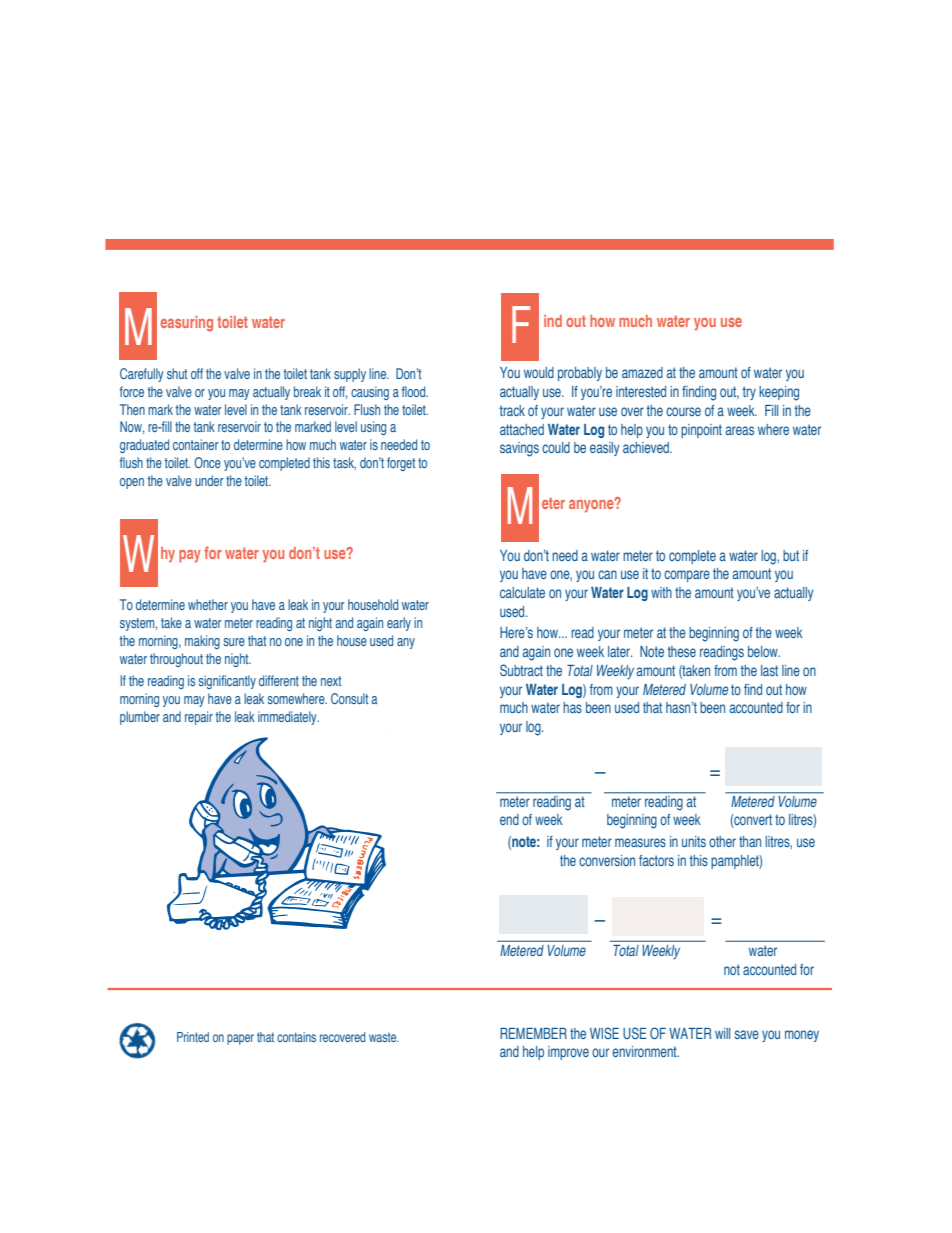 This screenshot has height=1233, width=952. What do you see at coordinates (512, 410) in the screenshot?
I see `track` at bounding box center [512, 410].
